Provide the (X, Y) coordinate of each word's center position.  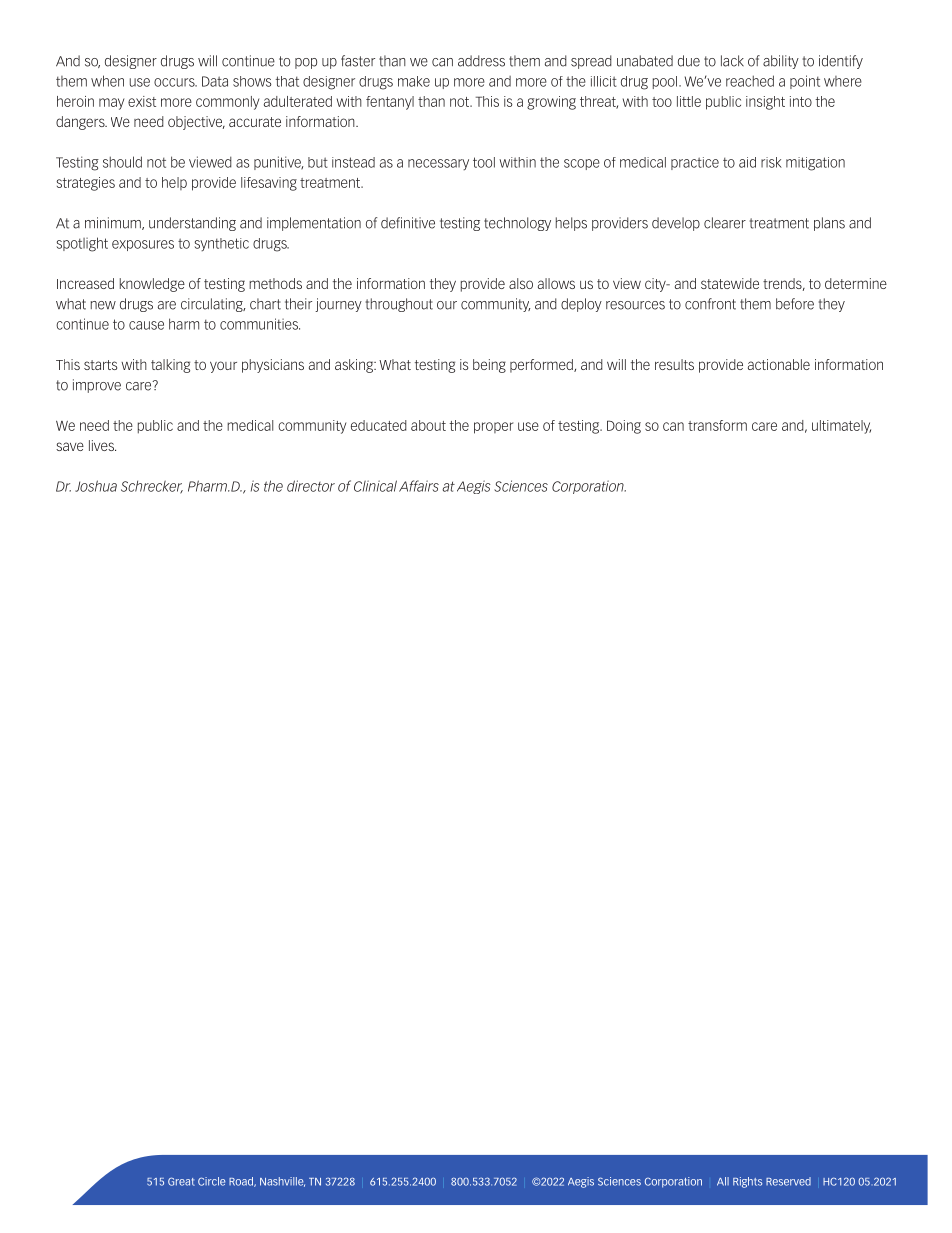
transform (717, 425)
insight (765, 103)
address (481, 61)
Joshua (96, 486)
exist (142, 101)
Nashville (282, 1182)
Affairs (419, 486)
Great (181, 1181)
